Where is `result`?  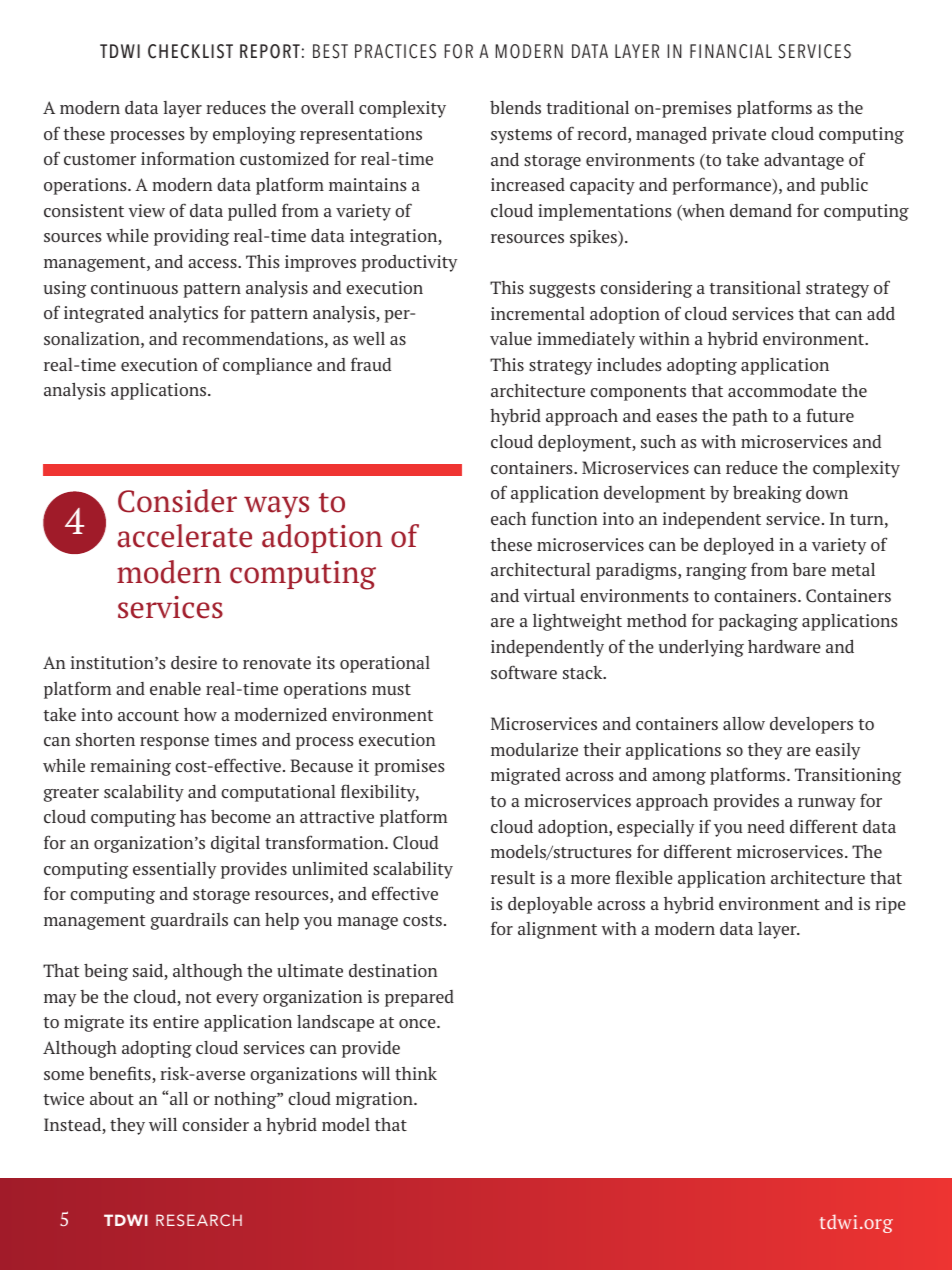 result is located at coordinates (513, 877).
